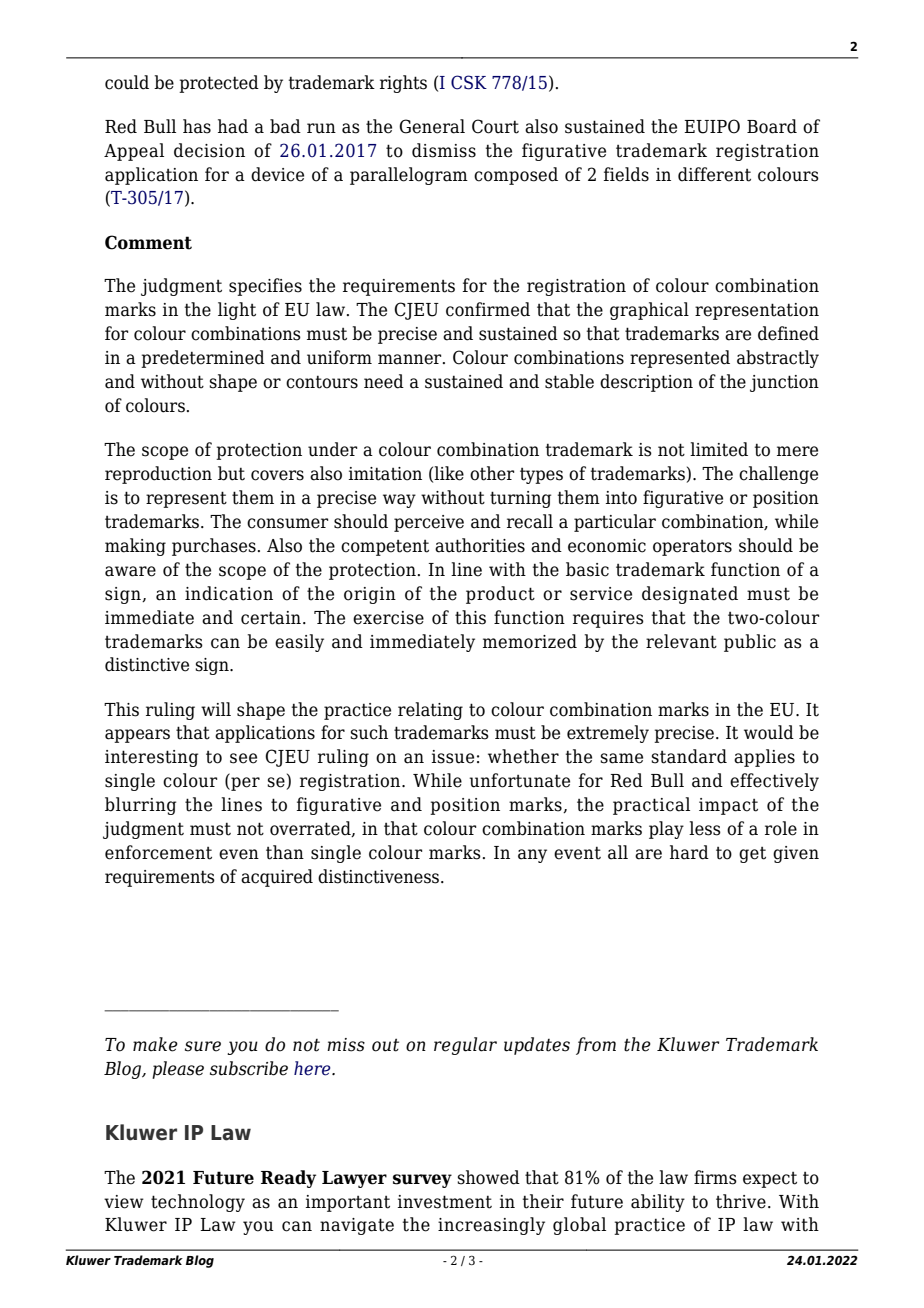 This screenshot has height=1308, width=924. I want to click on enforcement, so click(158, 852).
